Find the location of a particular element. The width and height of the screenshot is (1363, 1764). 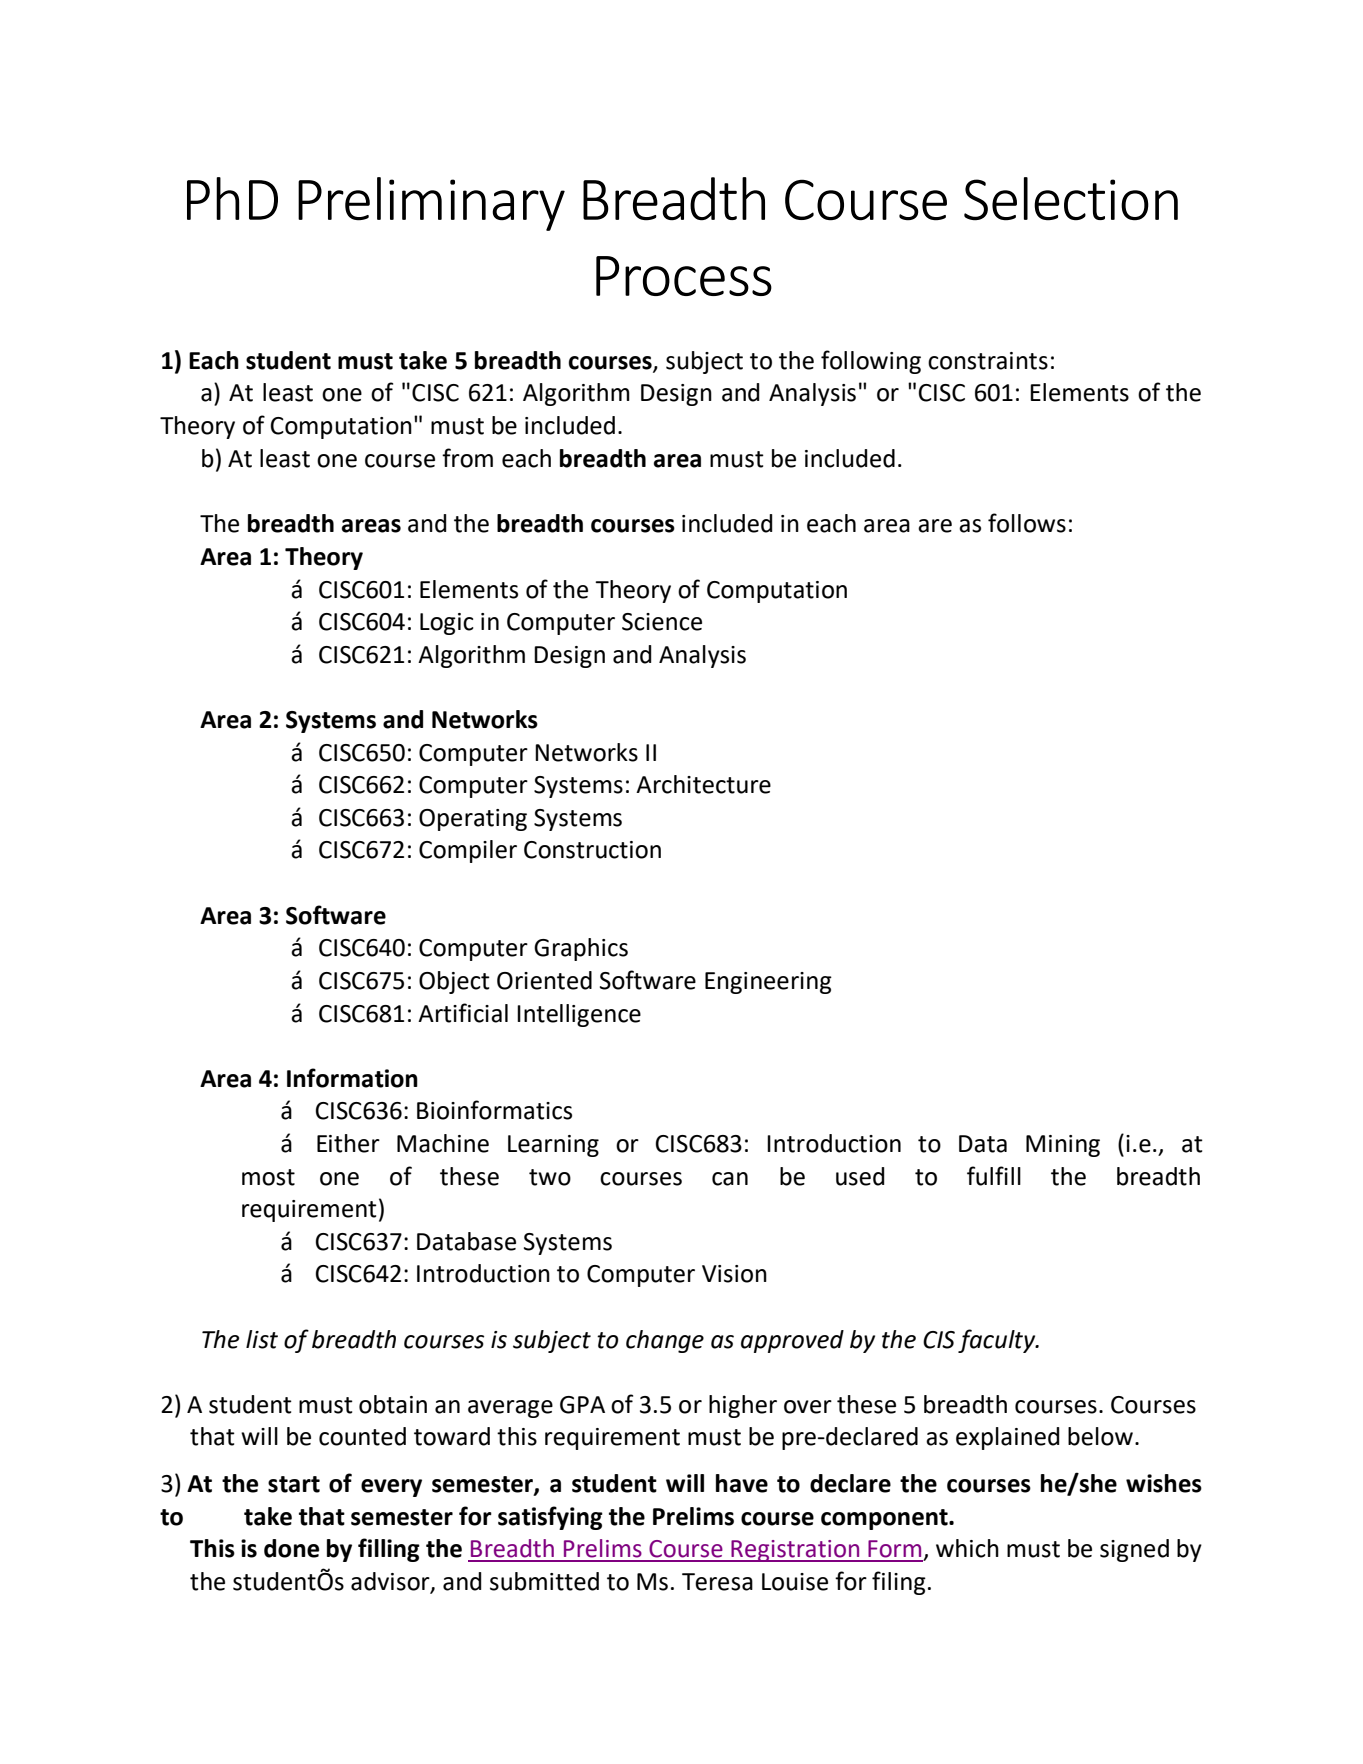

Teresa is located at coordinates (717, 1582).
